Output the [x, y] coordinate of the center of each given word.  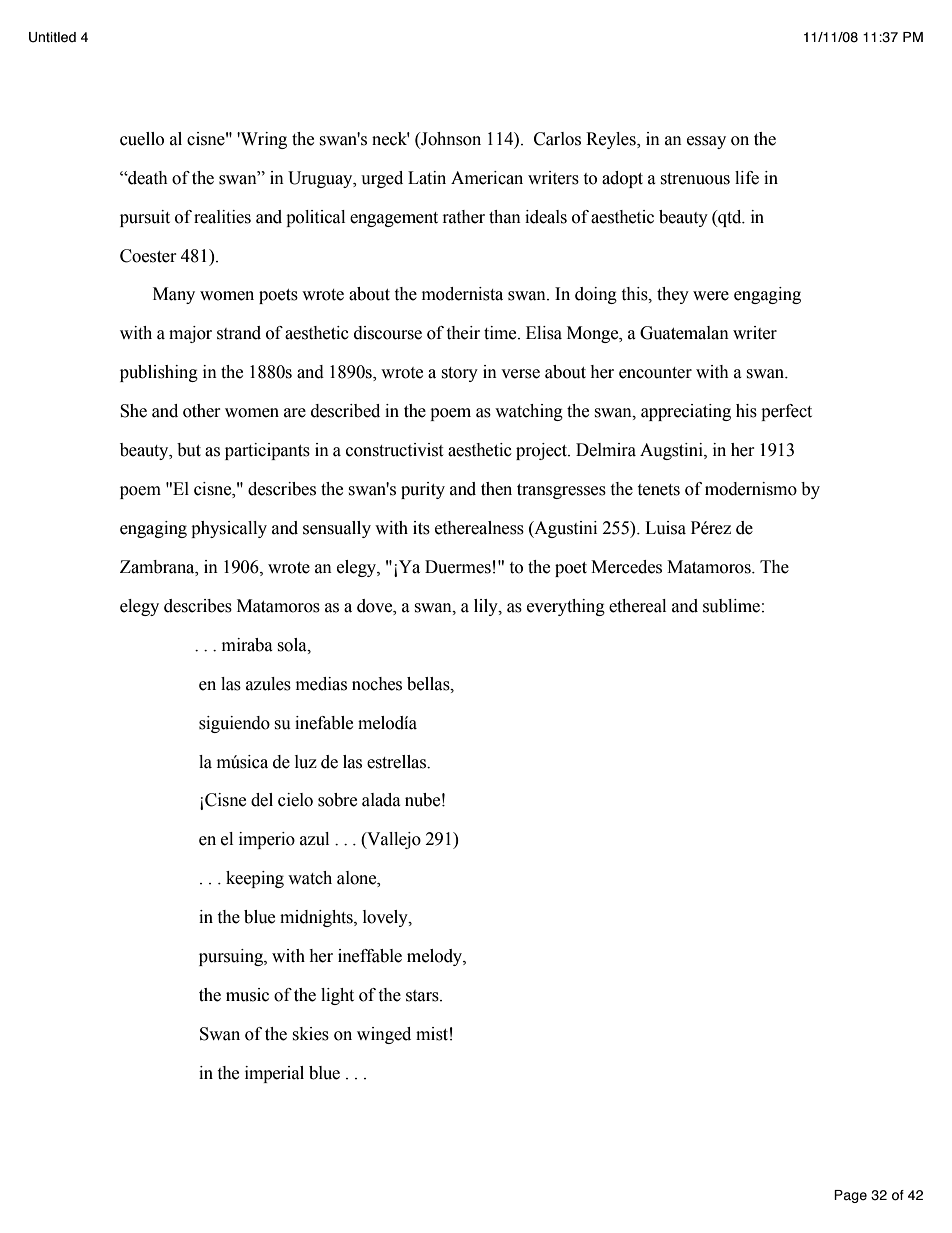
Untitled [52, 37]
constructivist [394, 450]
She [133, 411]
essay [706, 142]
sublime [731, 606]
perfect [786, 412]
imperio [267, 840]
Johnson [450, 140]
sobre [337, 800]
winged [384, 1035]
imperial [274, 1074]
